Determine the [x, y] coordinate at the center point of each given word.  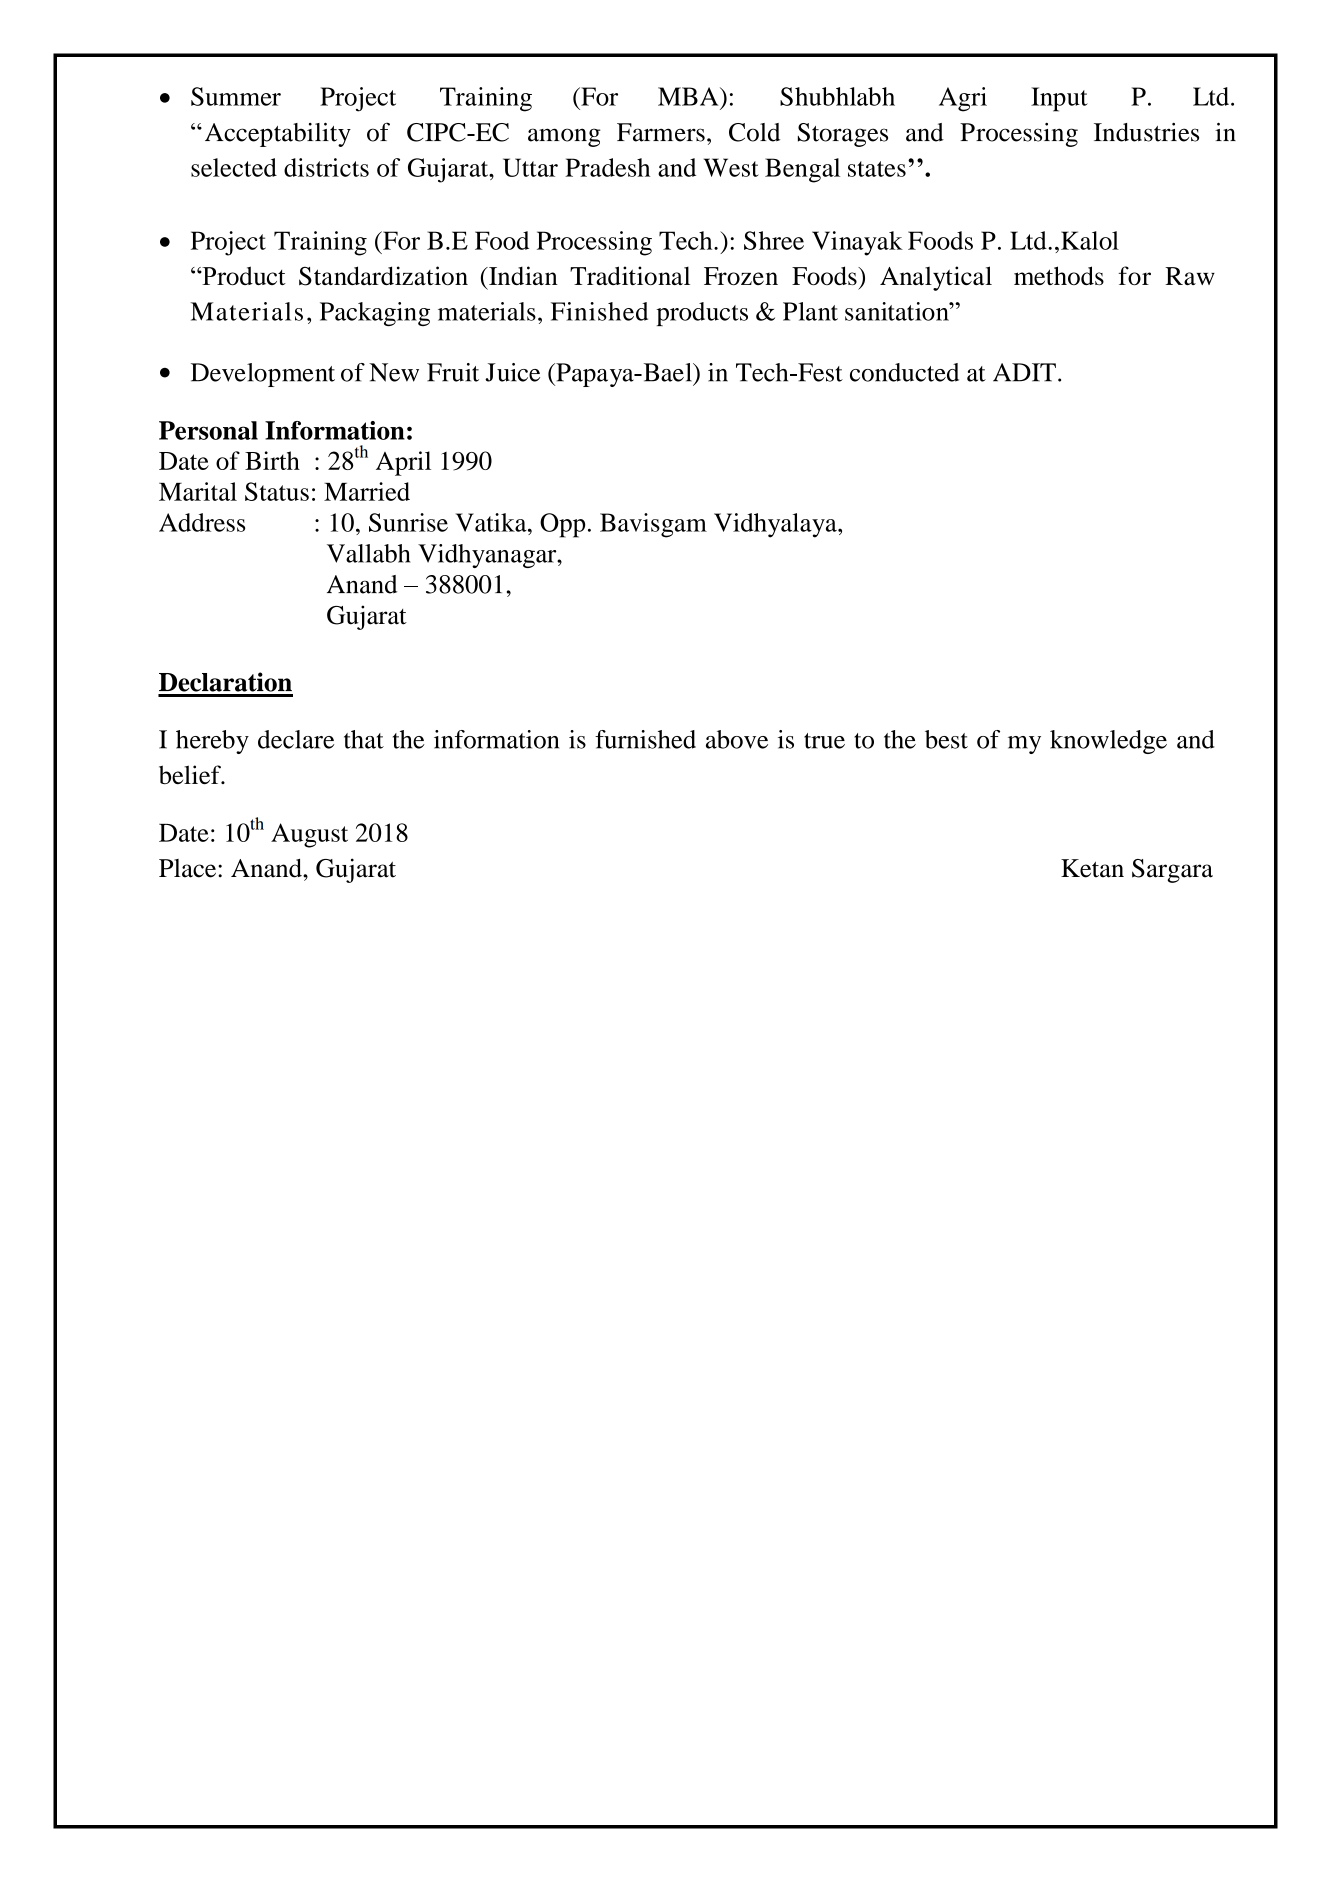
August [309, 835]
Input [1059, 99]
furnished [645, 739]
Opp [562, 525]
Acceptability [278, 134]
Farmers [661, 132]
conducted [904, 372]
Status [277, 491]
